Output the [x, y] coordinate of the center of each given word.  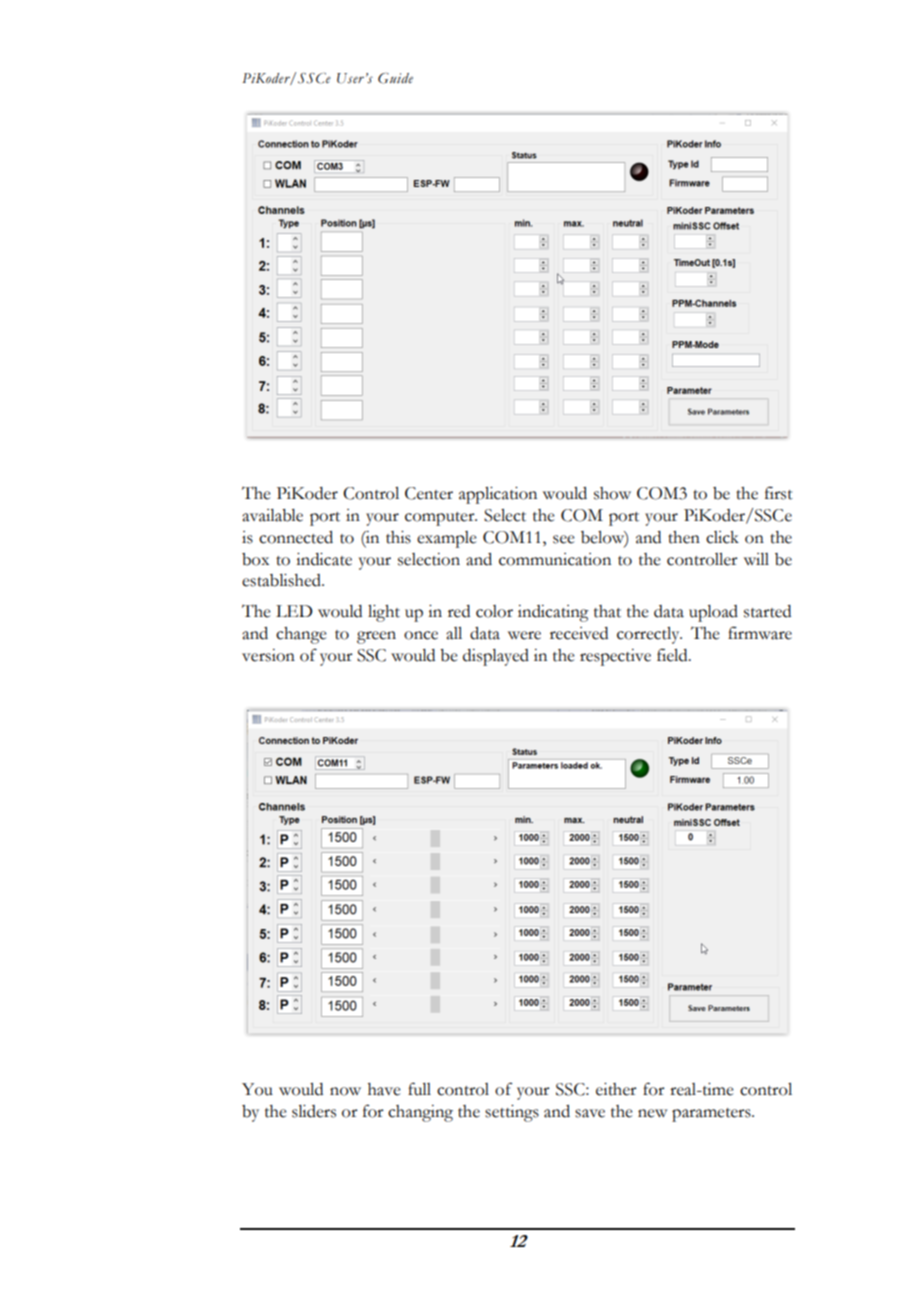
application [498, 495]
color [494, 611]
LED [294, 611]
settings [512, 1113]
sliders [314, 1111]
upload [713, 613]
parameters [712, 1115]
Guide [395, 78]
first [779, 493]
